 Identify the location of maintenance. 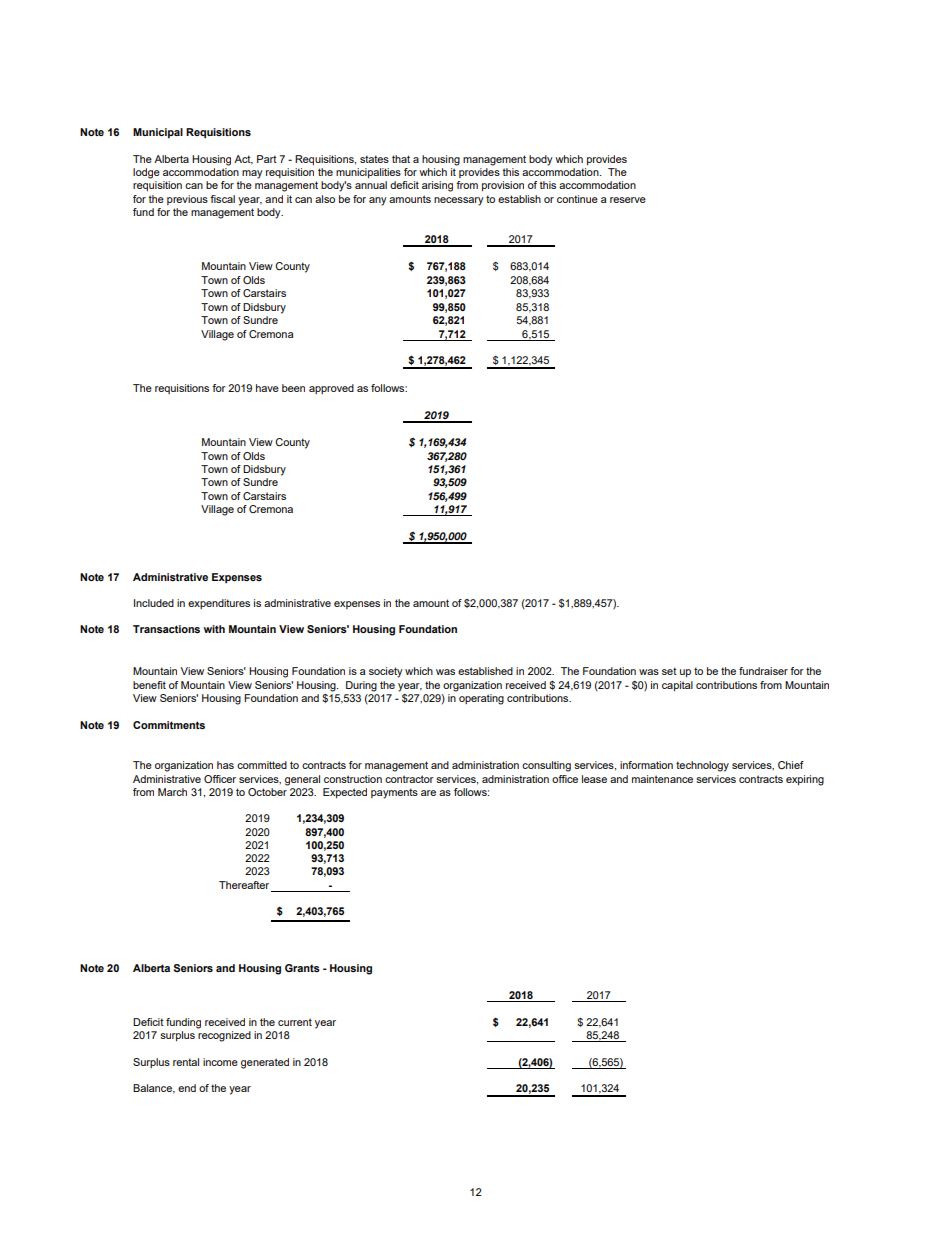
(662, 779).
